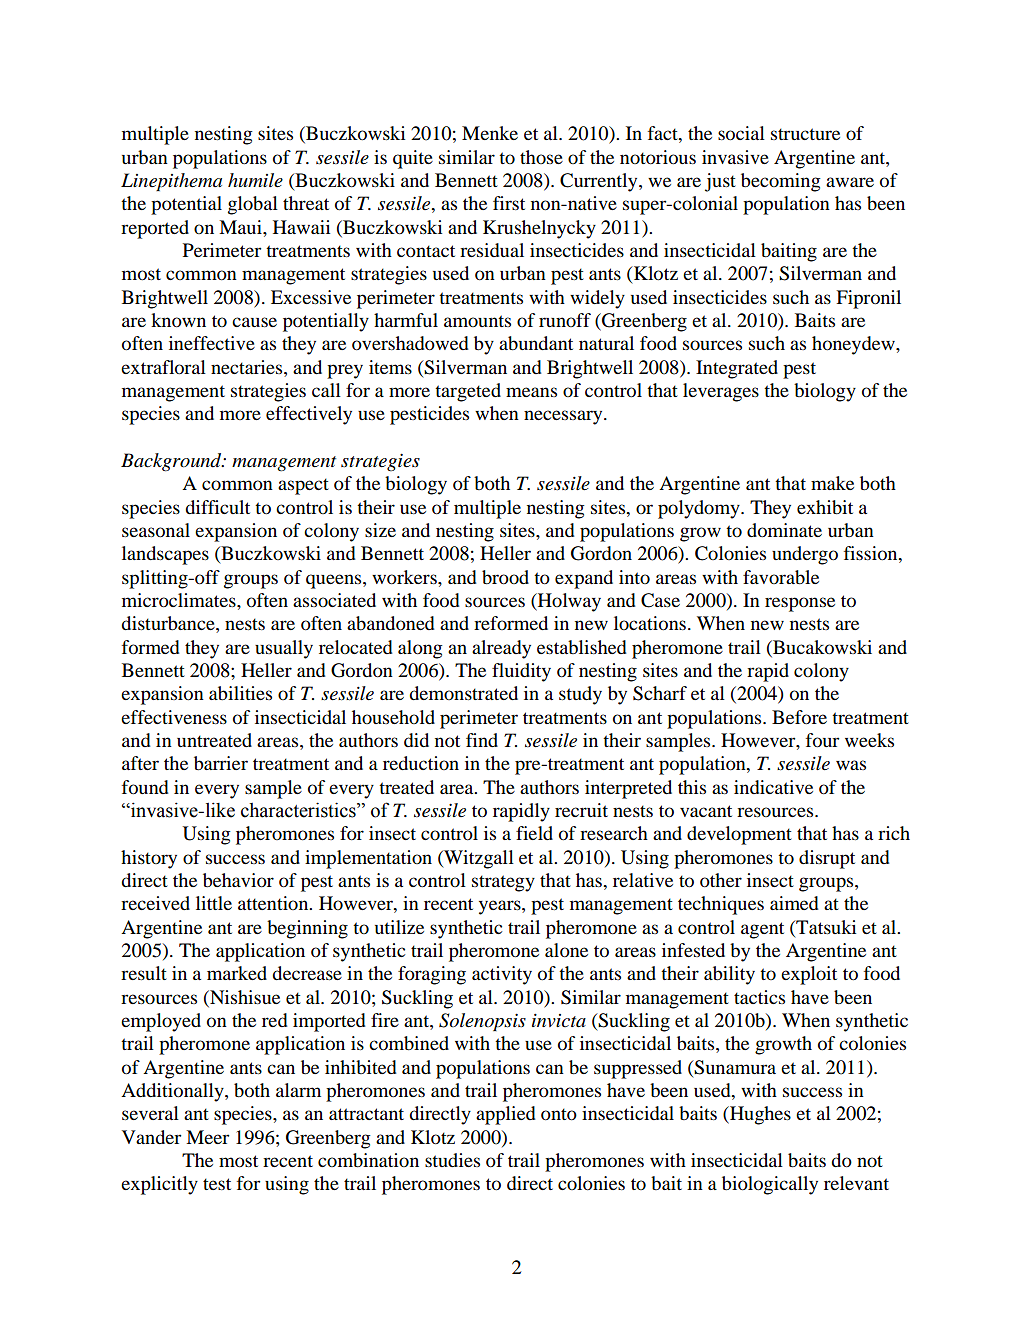 This screenshot has width=1034, height=1339. Describe the element at coordinates (721, 392) in the screenshot. I see `leverages` at that location.
